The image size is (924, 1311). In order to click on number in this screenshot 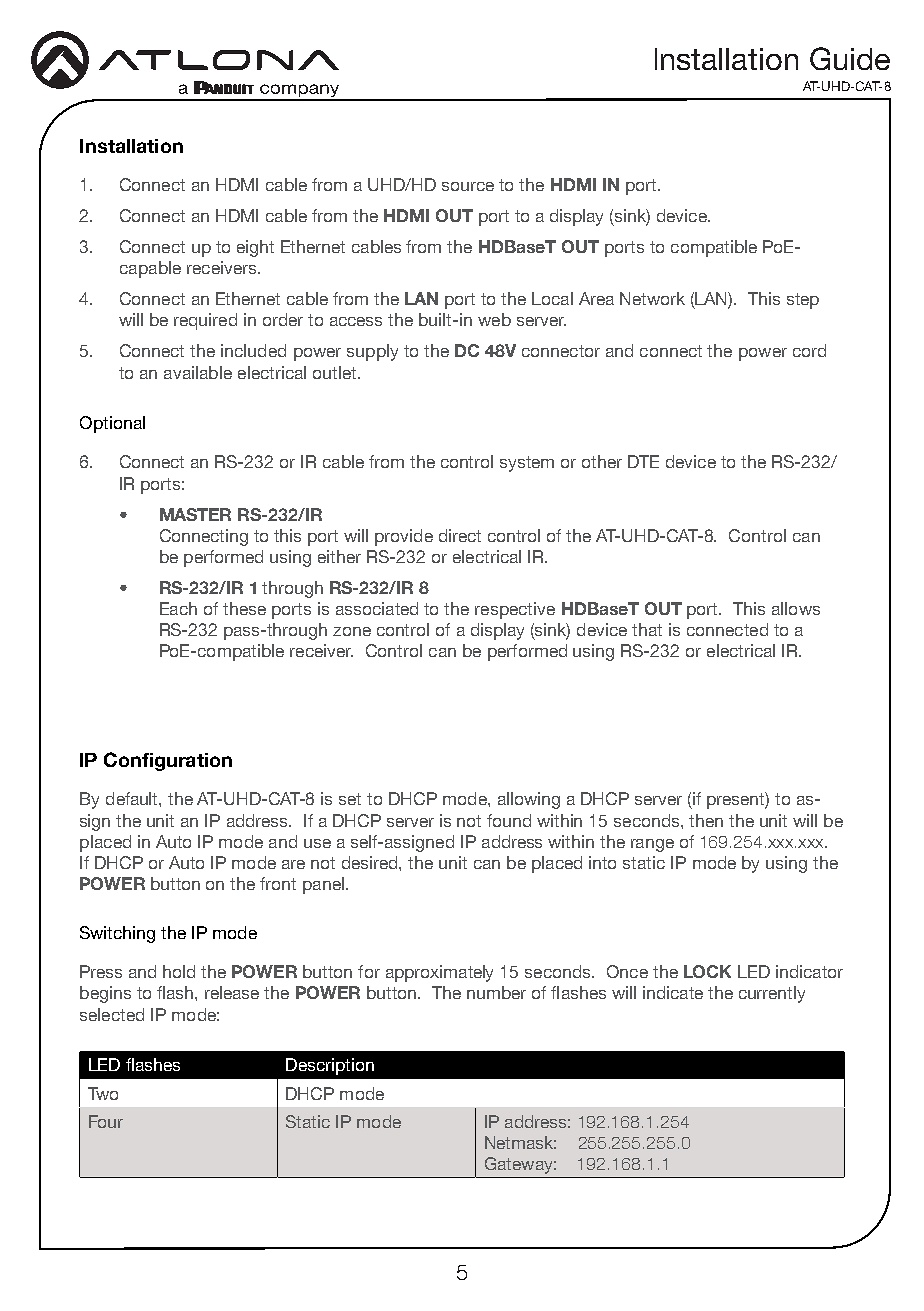, I will do `click(496, 992)`.
